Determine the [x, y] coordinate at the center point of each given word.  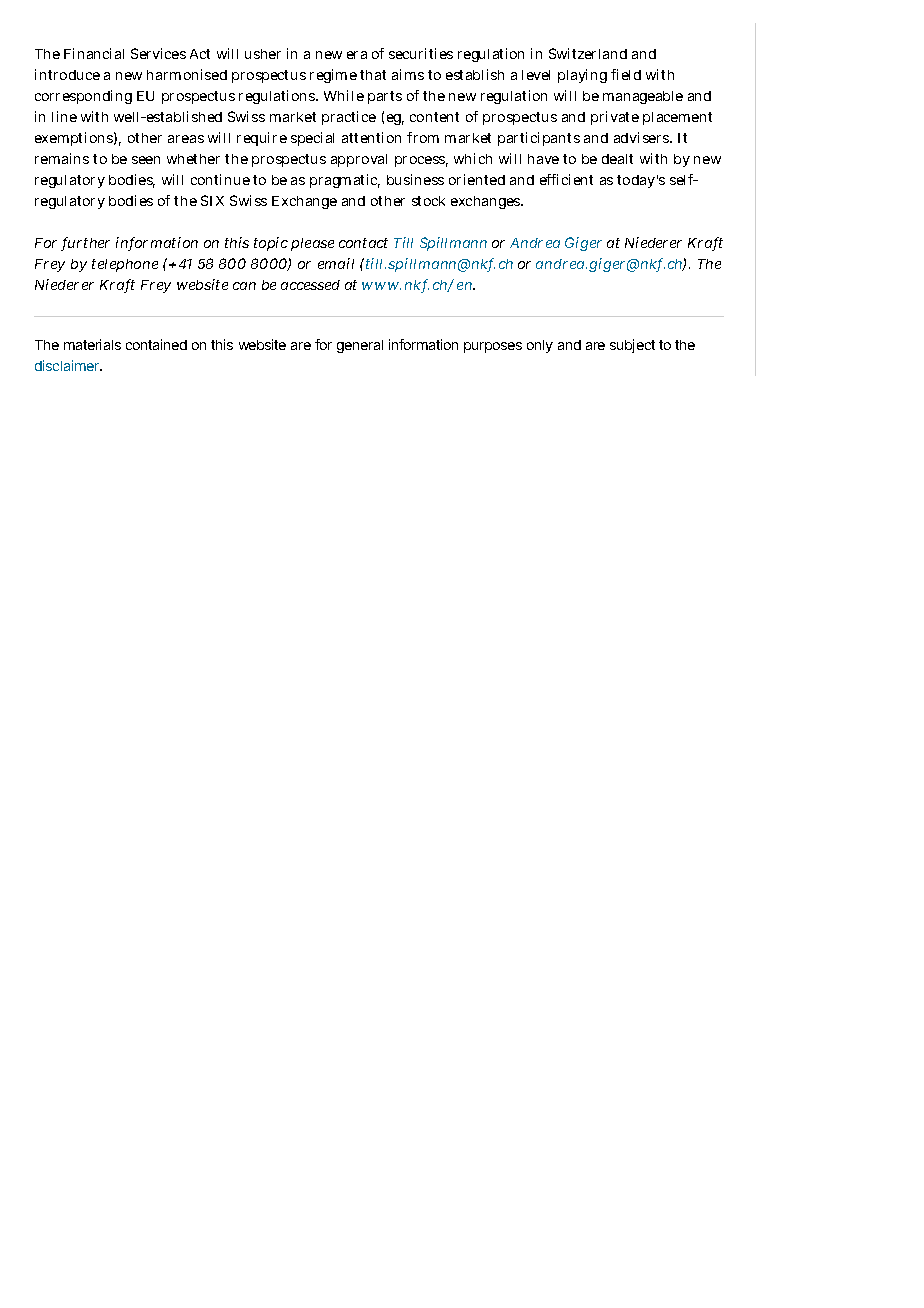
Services [158, 53]
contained [156, 344]
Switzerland [588, 53]
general [360, 346]
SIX [212, 200]
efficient [566, 179]
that [373, 75]
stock [428, 201]
